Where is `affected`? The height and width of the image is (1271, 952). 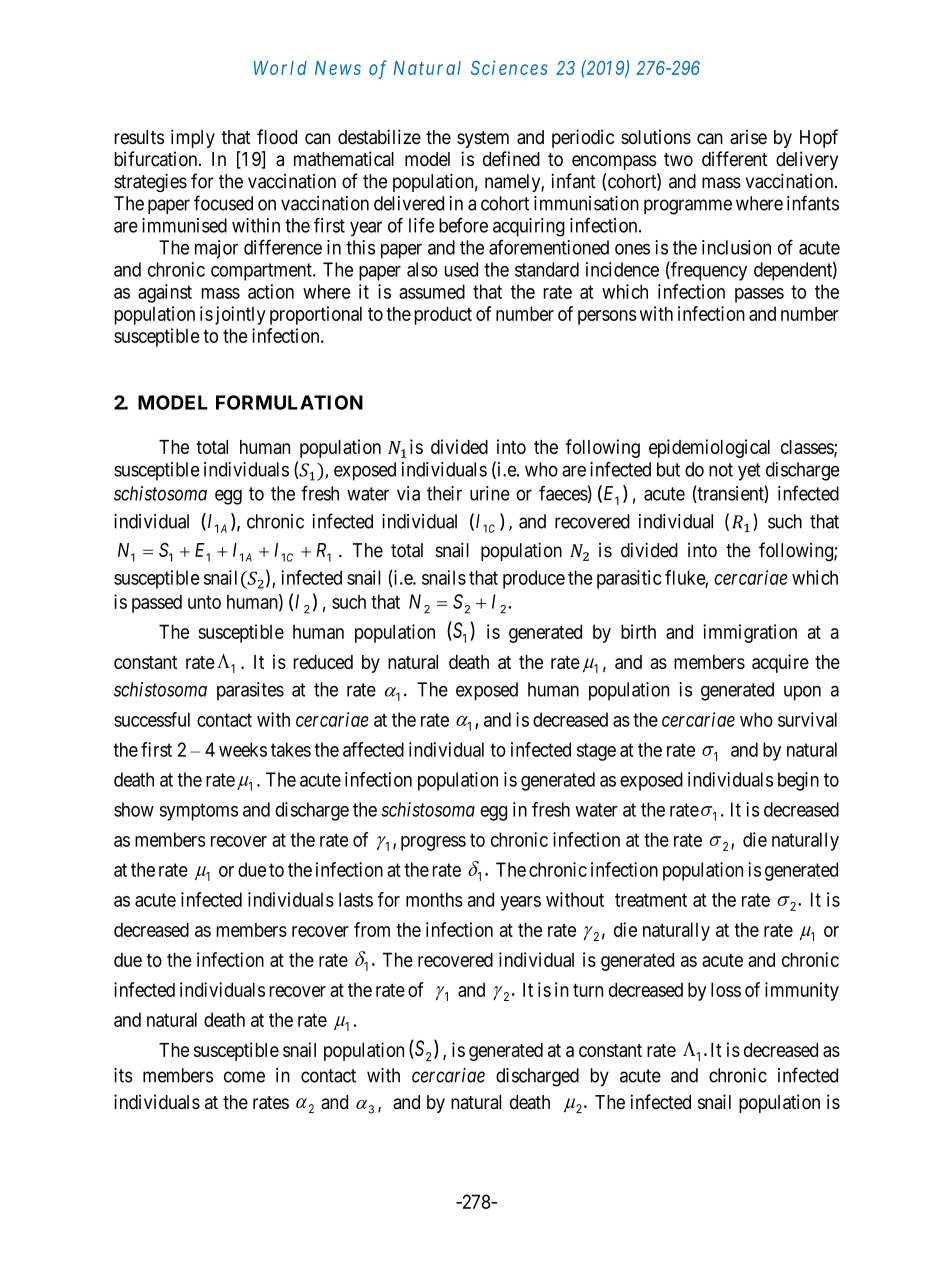 affected is located at coordinates (373, 749).
